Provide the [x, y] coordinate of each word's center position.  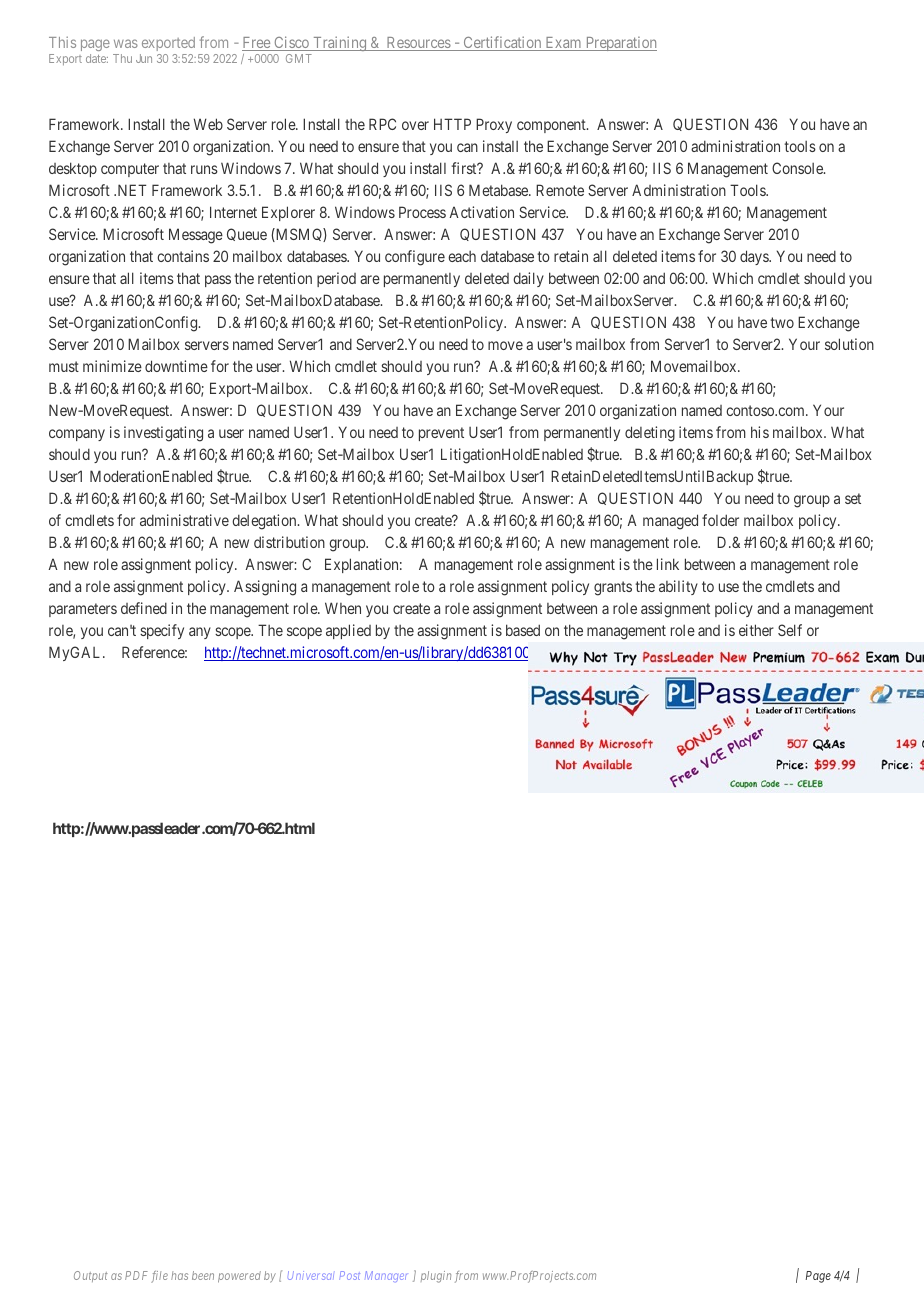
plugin [436, 1277]
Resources [418, 44]
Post [349, 1275]
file [159, 1277]
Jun [144, 58]
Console [798, 168]
